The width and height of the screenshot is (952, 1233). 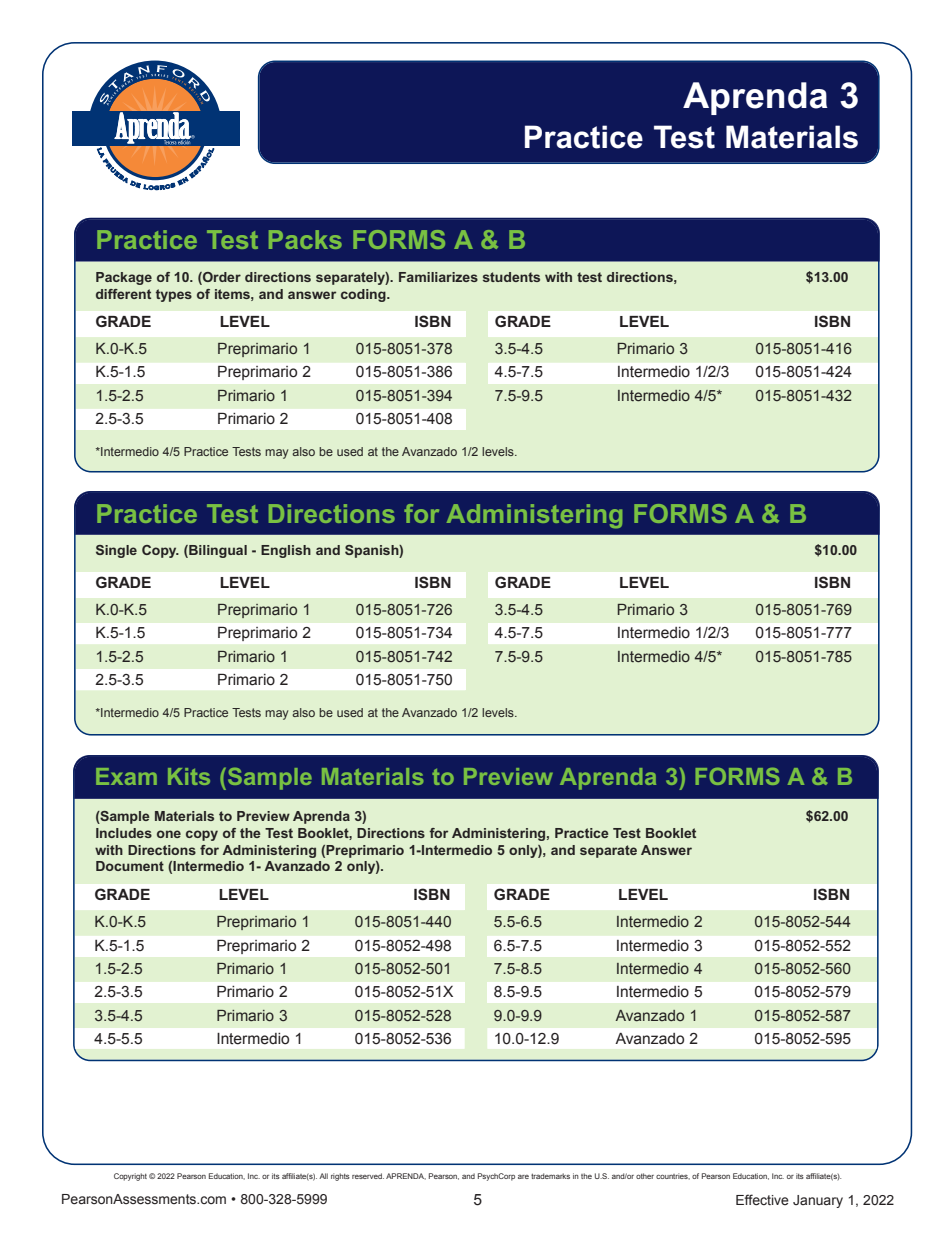 What do you see at coordinates (126, 776) in the screenshot?
I see `Exam` at bounding box center [126, 776].
